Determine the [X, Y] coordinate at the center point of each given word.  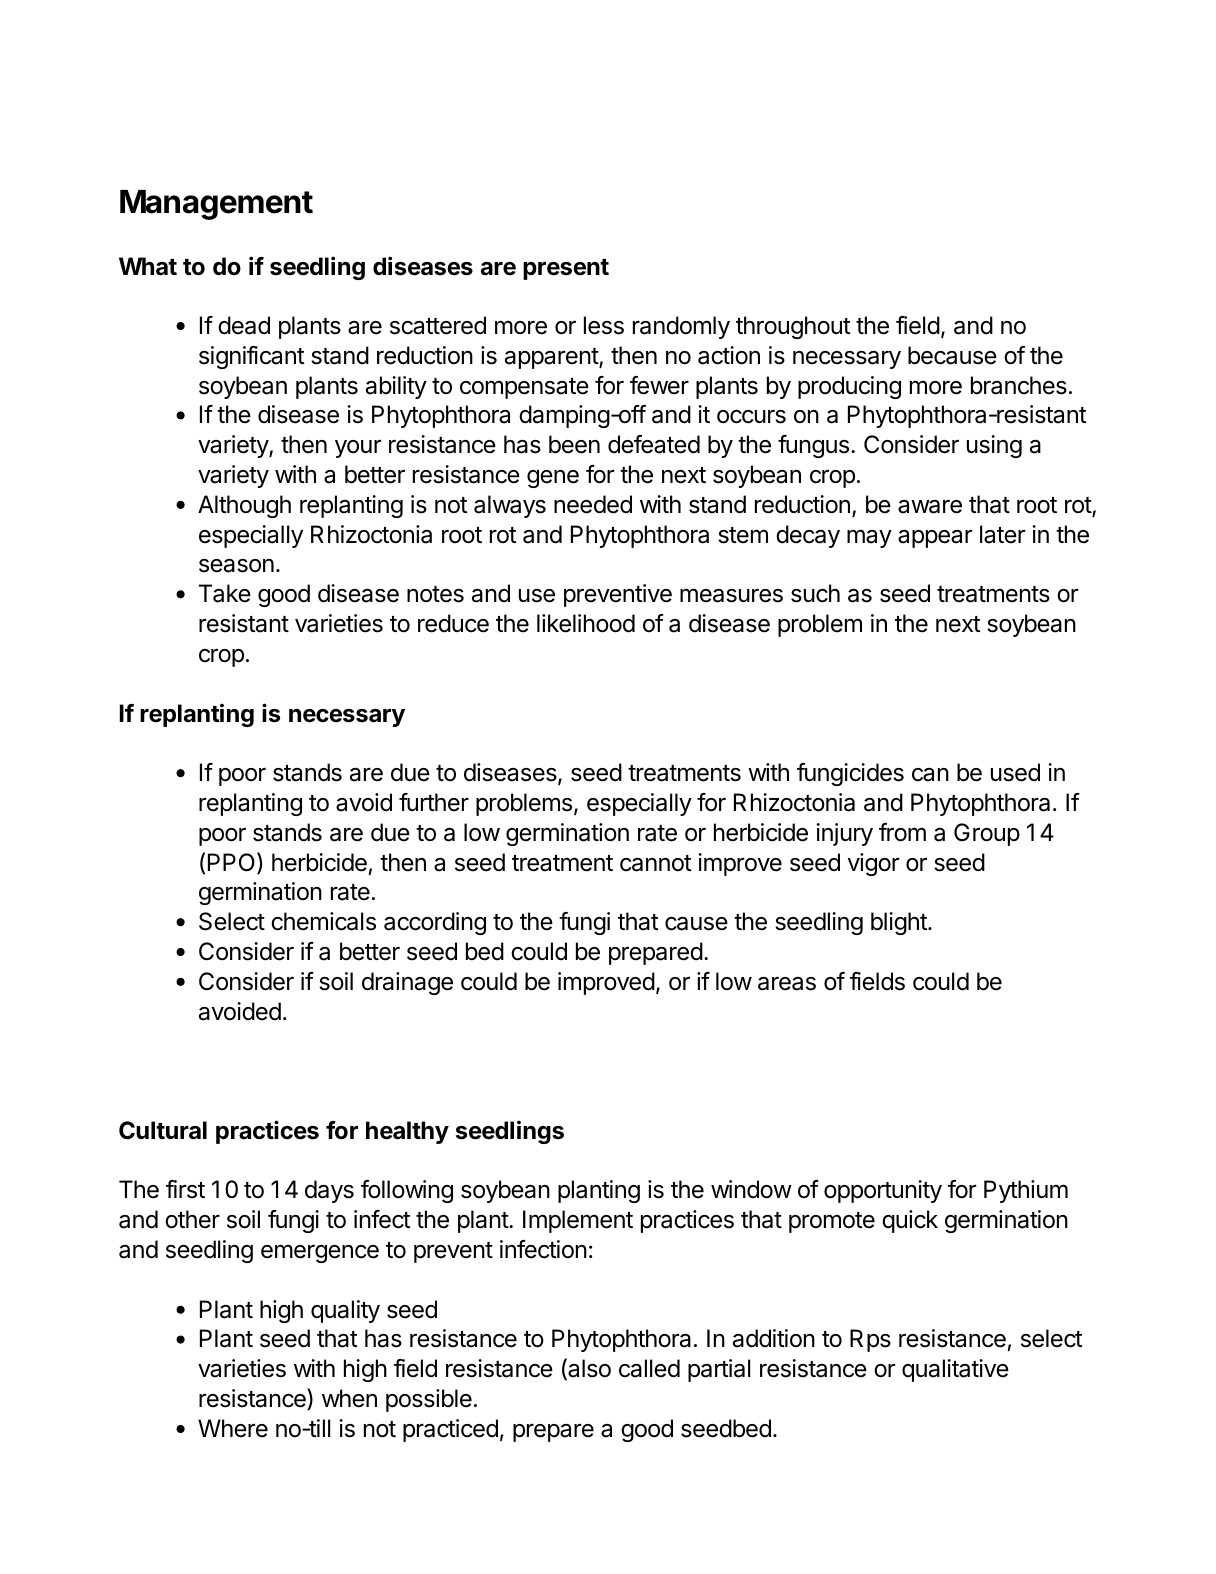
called [649, 1368]
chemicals [323, 921]
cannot [656, 863]
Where [233, 1428]
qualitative [955, 1370]
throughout [793, 327]
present [566, 269]
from [902, 832]
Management [216, 205]
